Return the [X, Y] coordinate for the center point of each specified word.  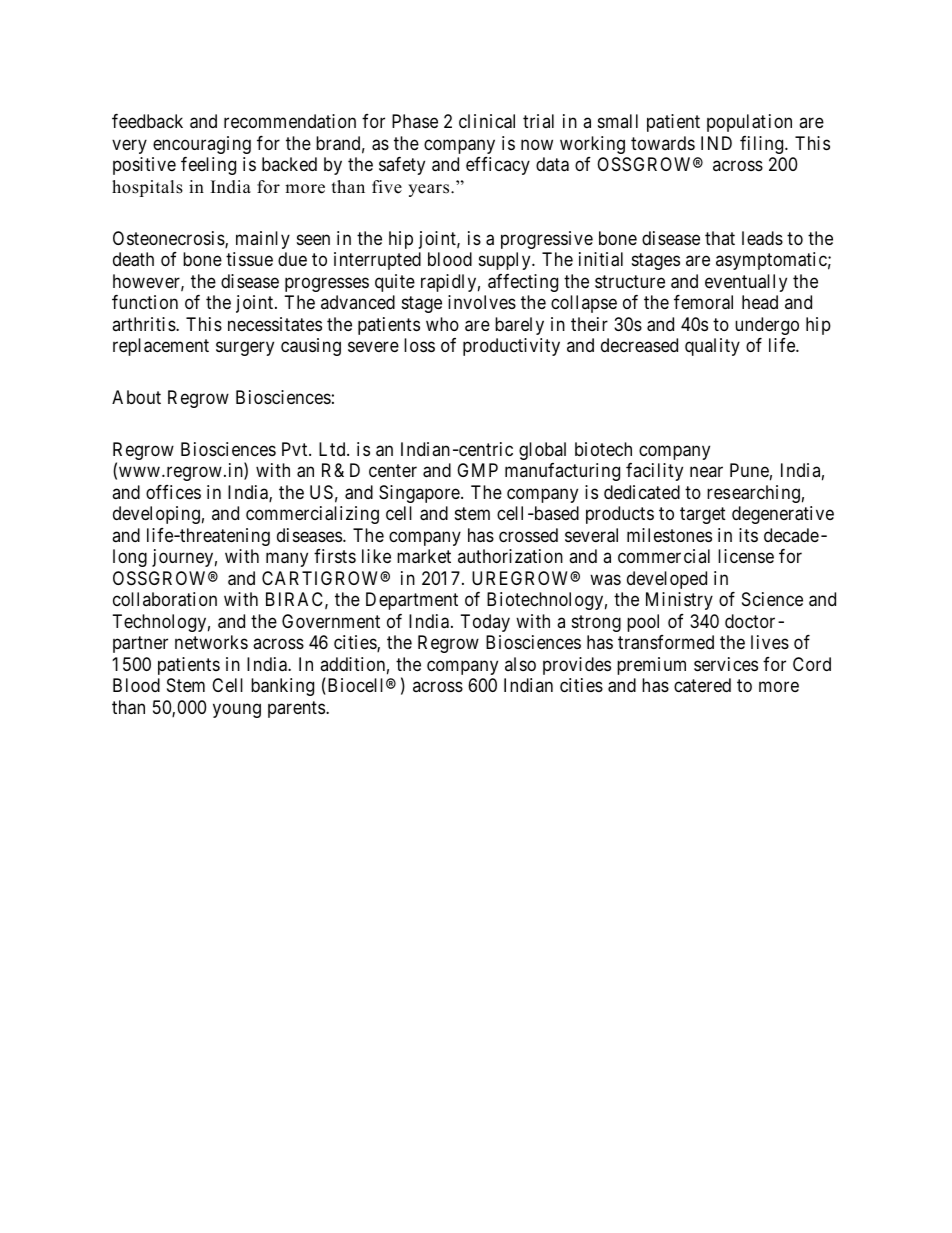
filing [763, 145]
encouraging [202, 145]
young [237, 710]
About [136, 397]
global [542, 451]
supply [506, 261]
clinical [487, 121]
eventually [746, 283]
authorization [510, 556]
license [746, 556]
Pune [749, 470]
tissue [249, 259]
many [287, 560]
